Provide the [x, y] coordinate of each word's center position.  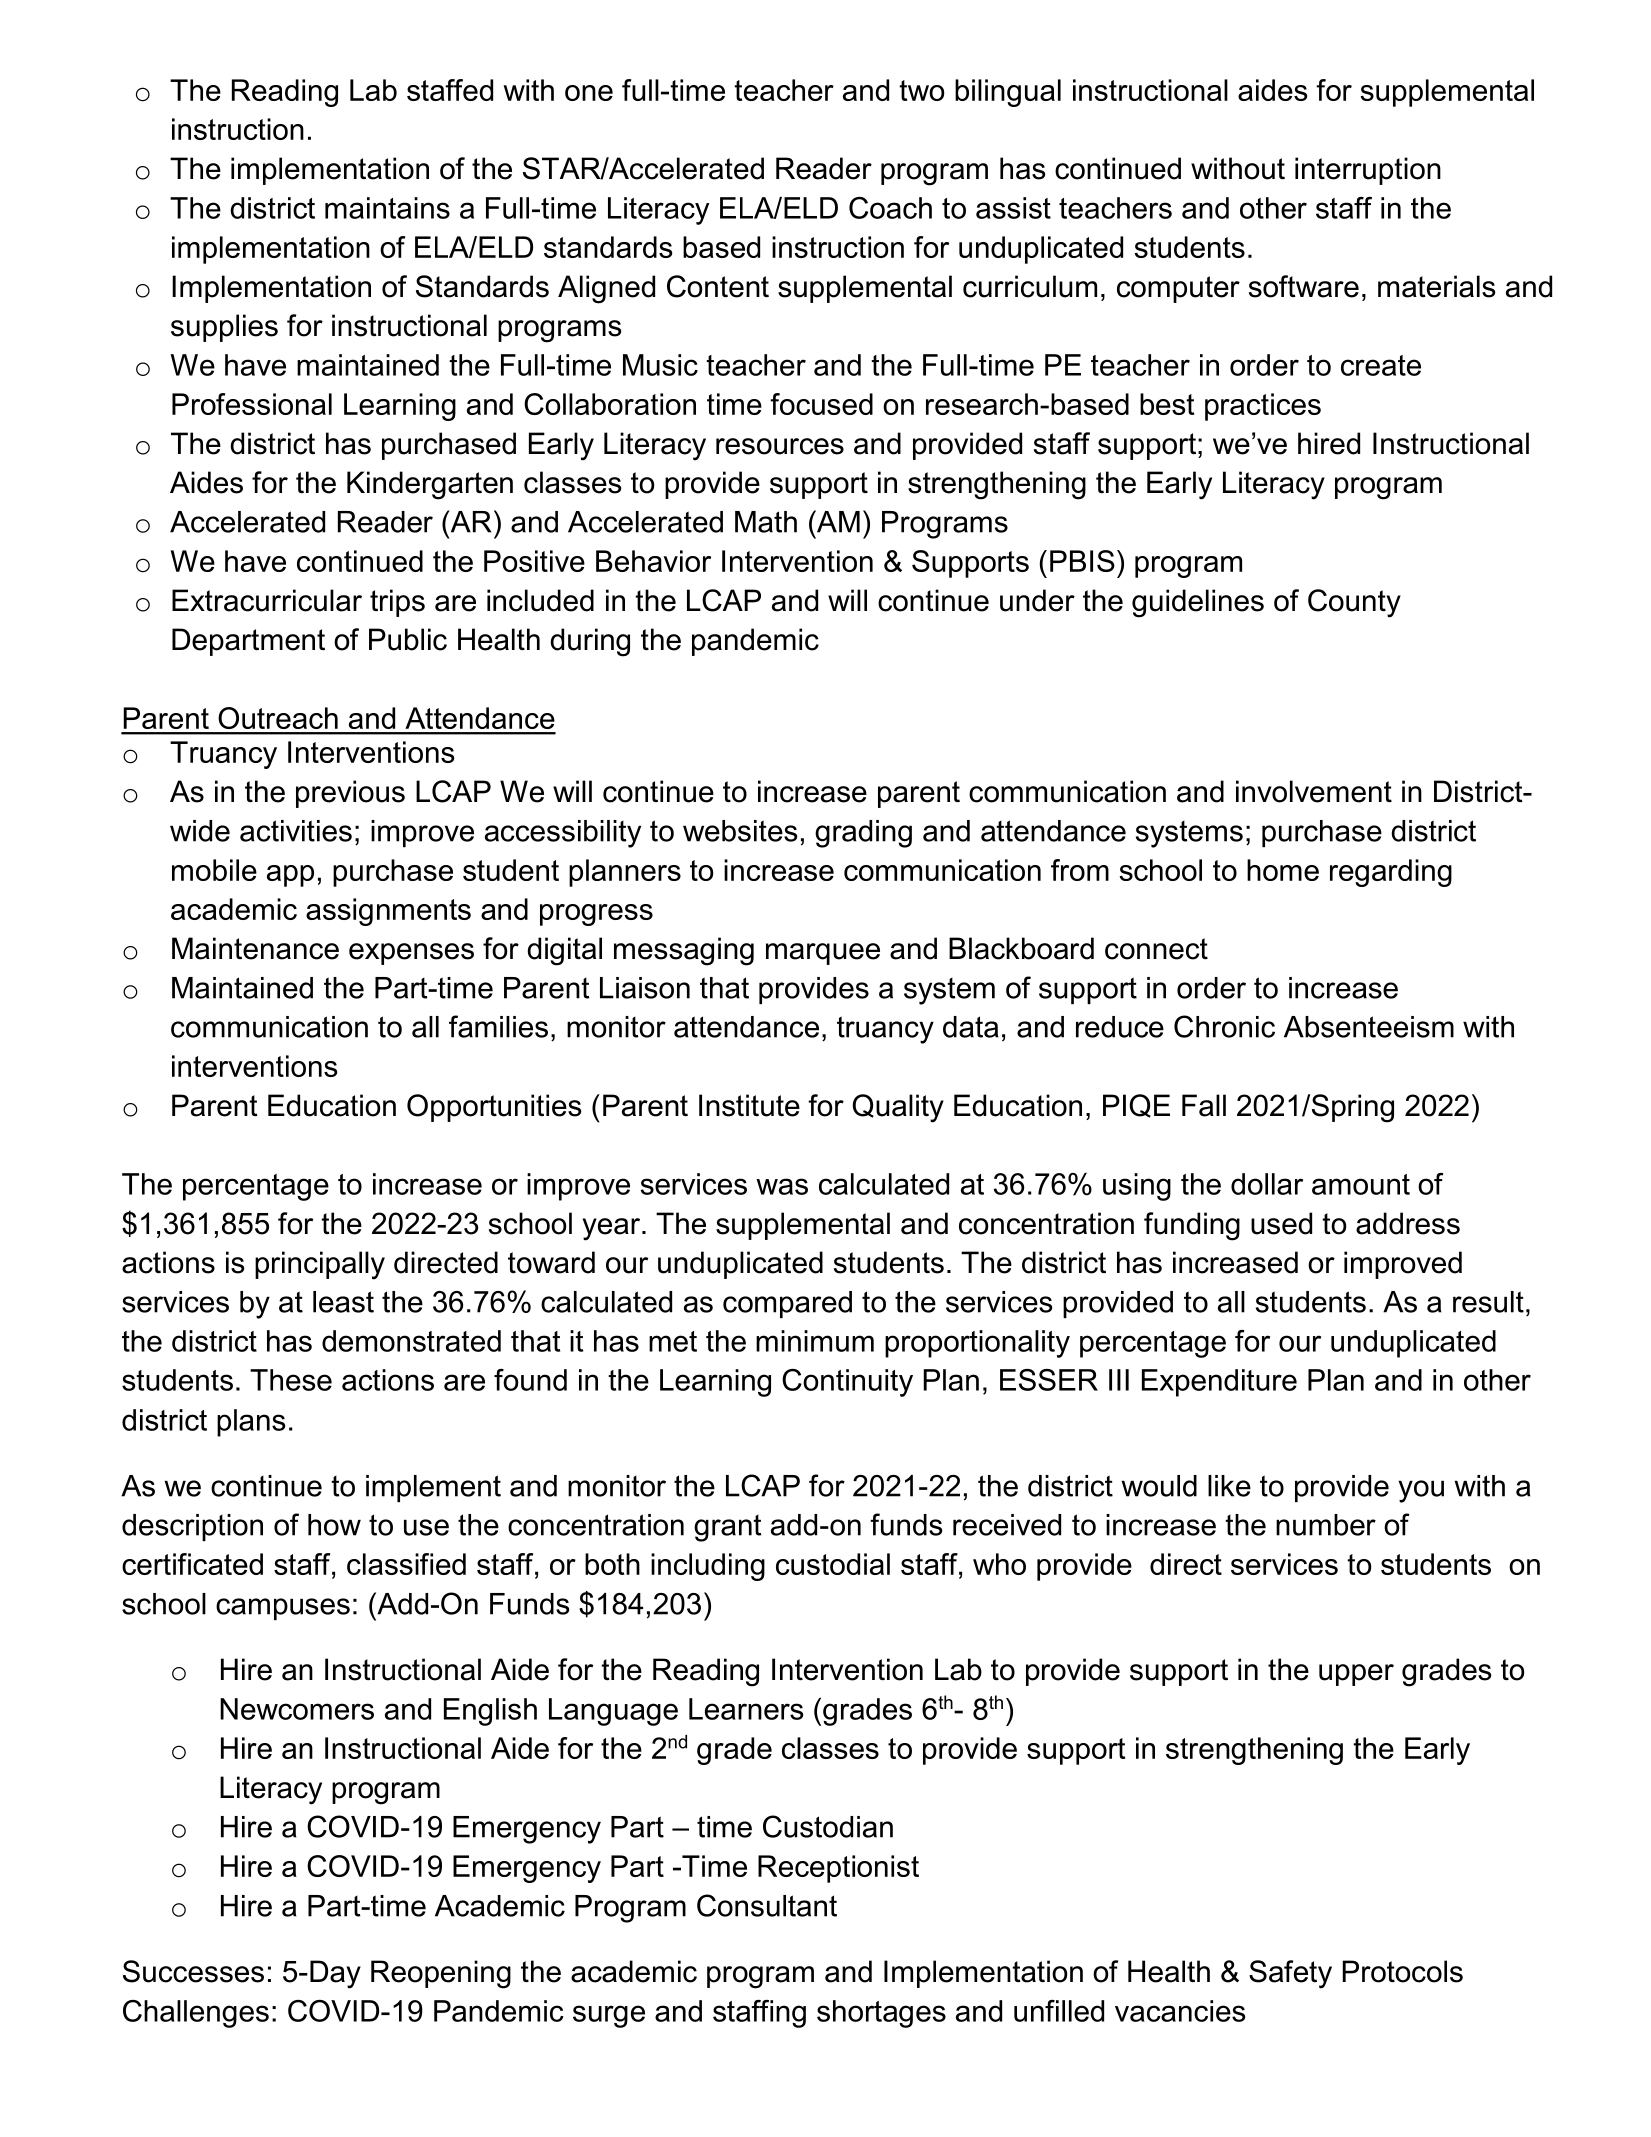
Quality [898, 1108]
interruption [1368, 171]
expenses [411, 954]
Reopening [441, 1974]
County [1354, 603]
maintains [387, 208]
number [1326, 1525]
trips [397, 603]
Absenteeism [1369, 1027]
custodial [833, 1564]
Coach [890, 208]
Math [766, 522]
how [334, 1525]
